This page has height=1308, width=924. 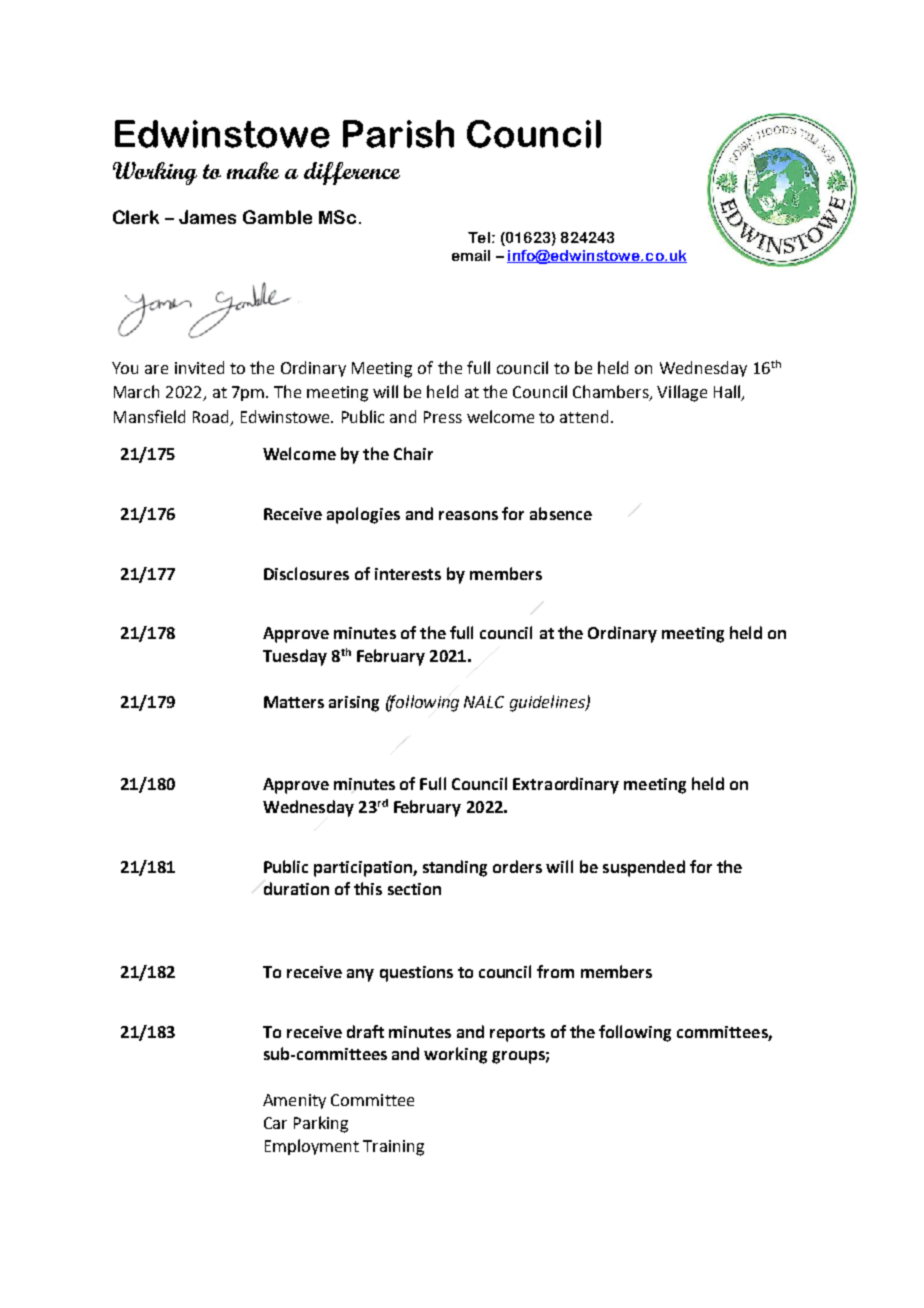 I want to click on interests, so click(x=408, y=574).
